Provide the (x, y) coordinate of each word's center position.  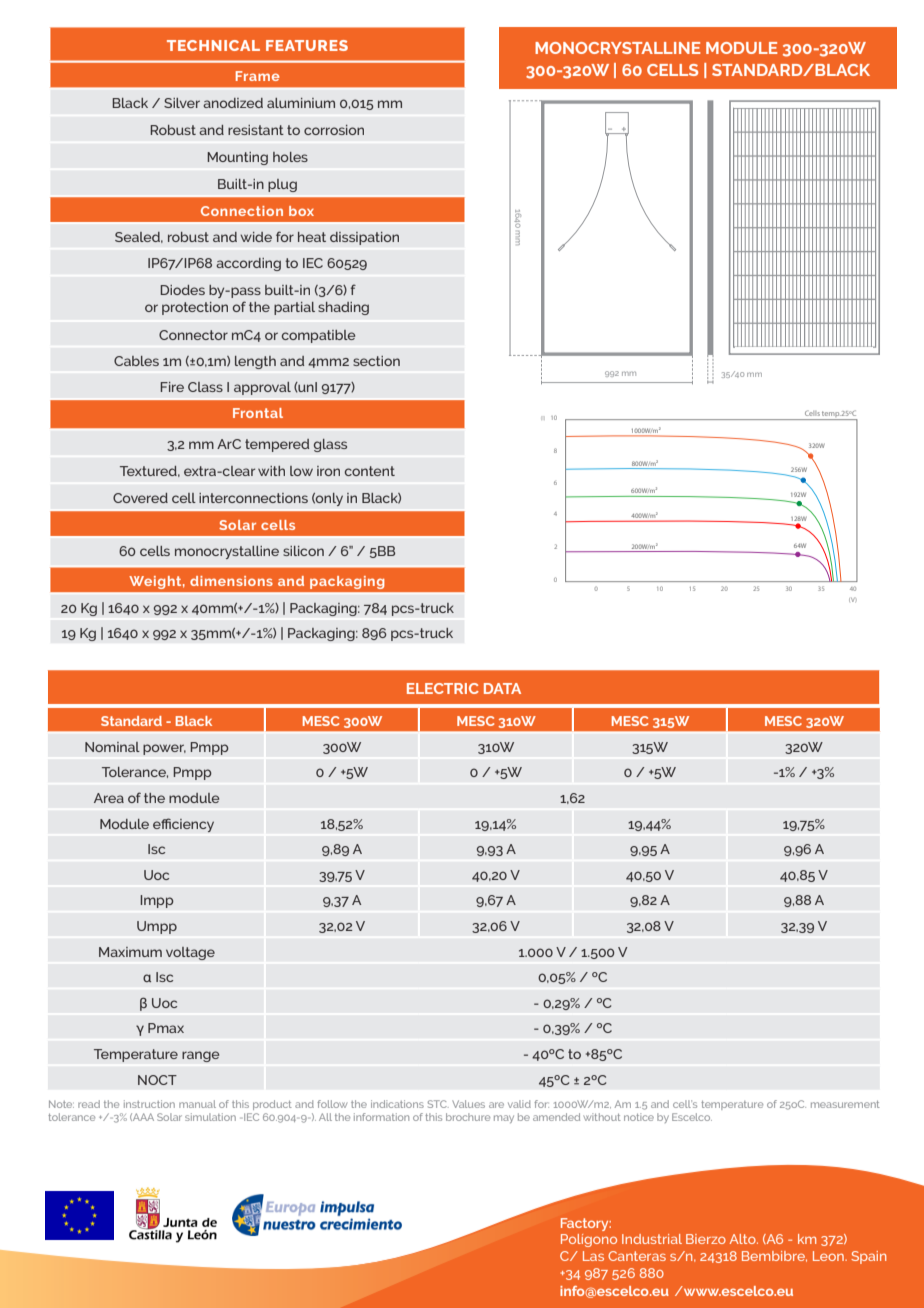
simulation (210, 1117)
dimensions (231, 581)
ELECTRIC (443, 688)
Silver (182, 103)
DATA (502, 688)
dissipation (364, 238)
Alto (744, 1239)
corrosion (334, 130)
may (504, 1119)
